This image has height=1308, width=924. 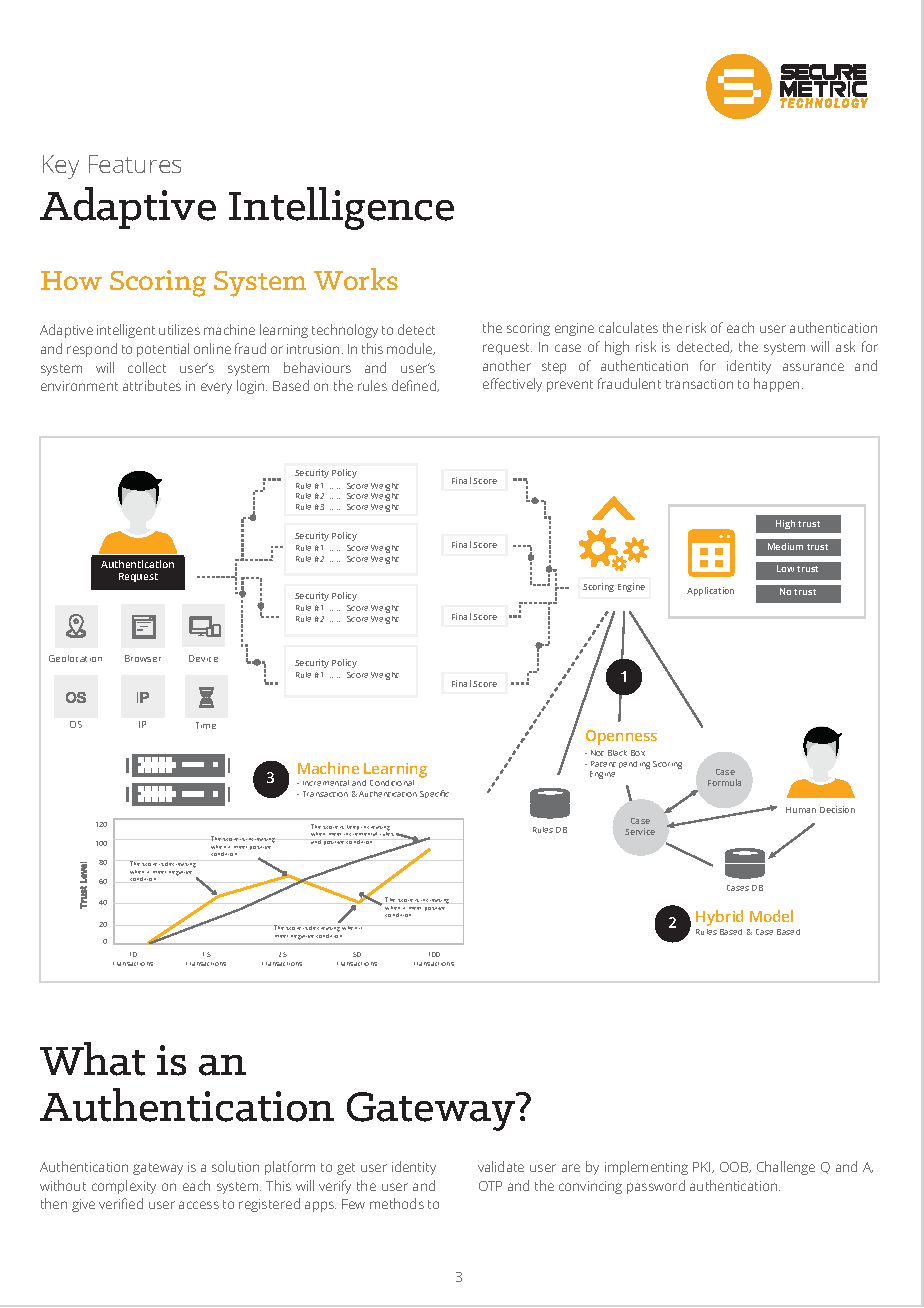 I want to click on defined, so click(x=415, y=386).
